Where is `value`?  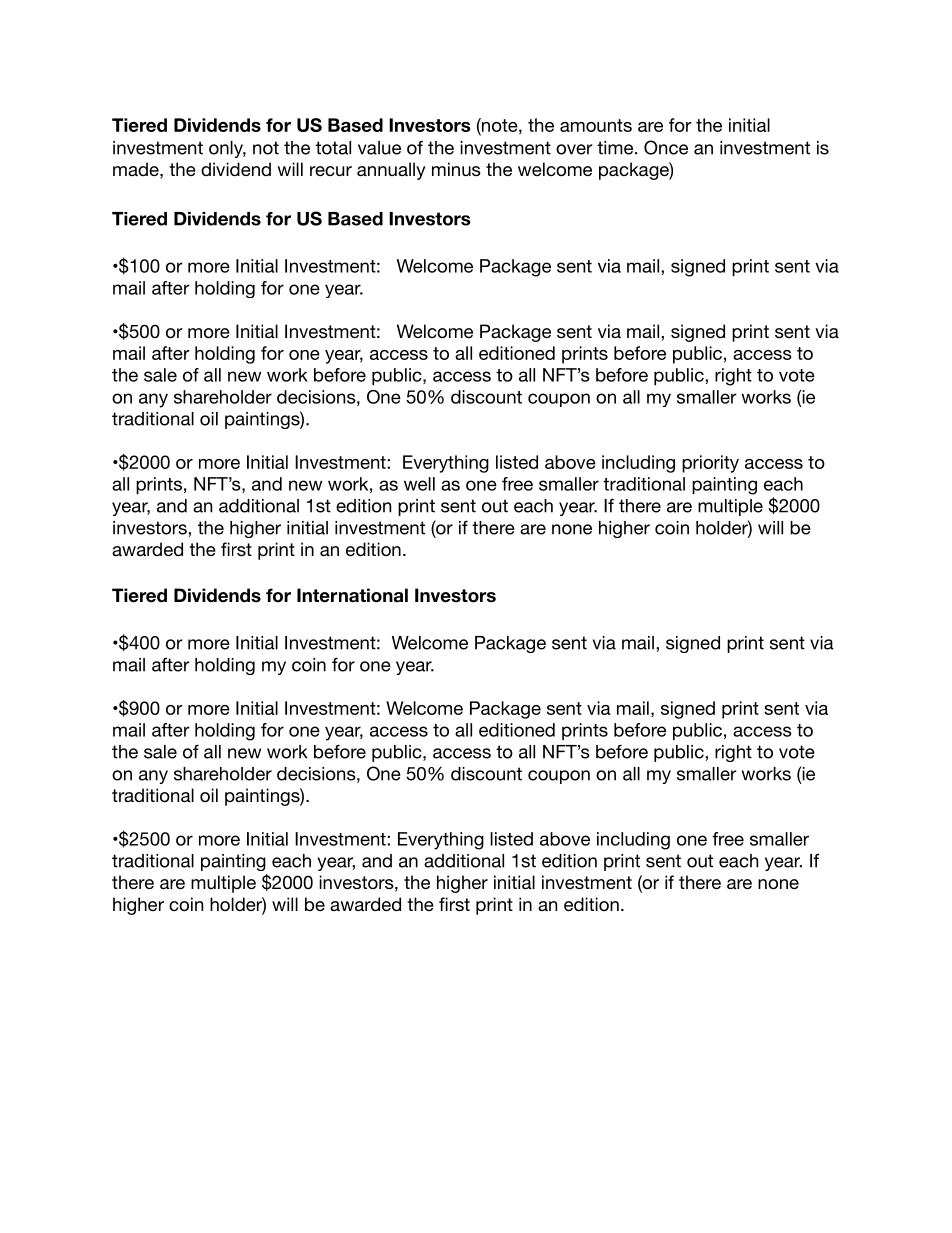
value is located at coordinates (379, 148).
